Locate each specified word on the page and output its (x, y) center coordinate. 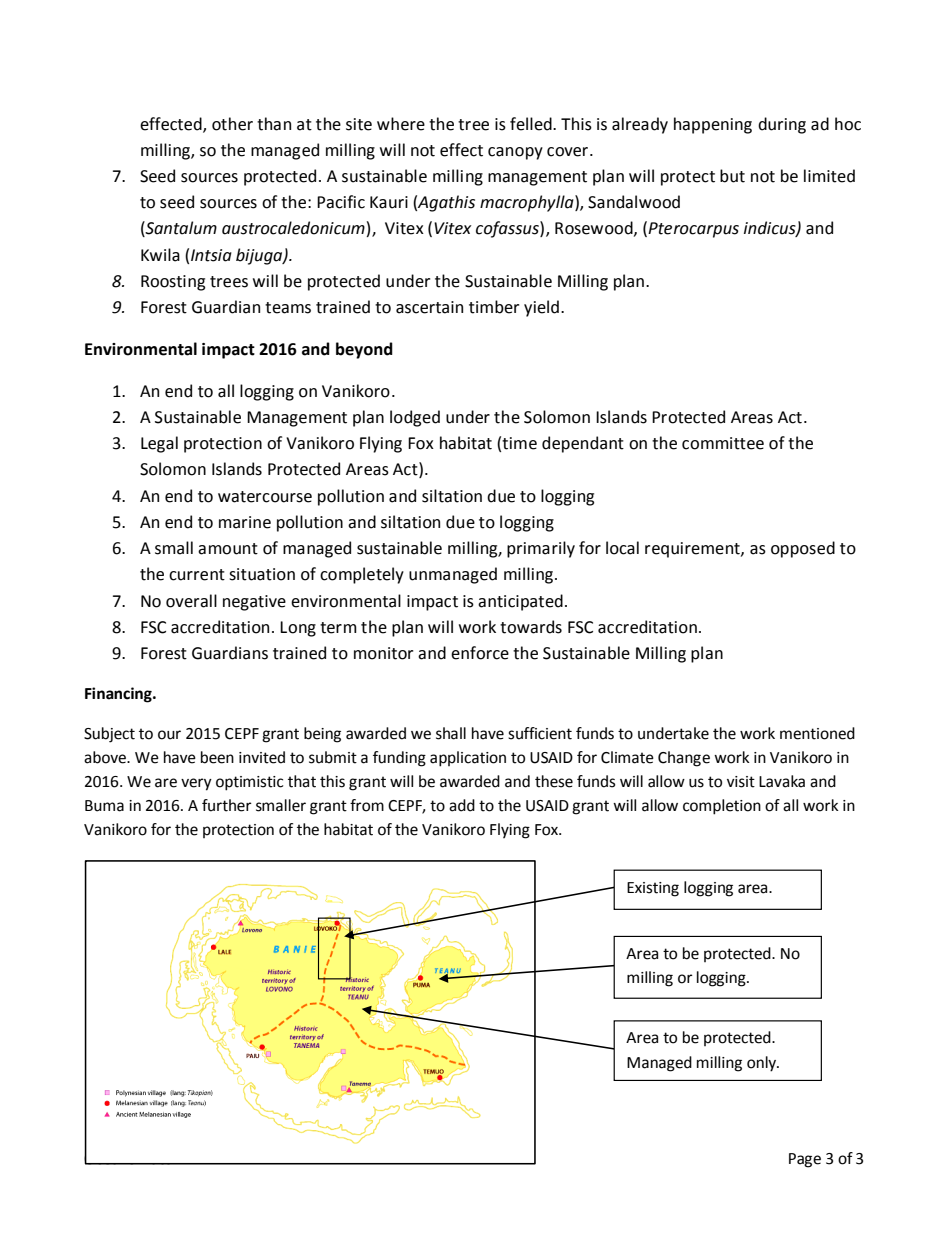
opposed (803, 549)
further (227, 805)
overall (191, 601)
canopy (515, 153)
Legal (159, 444)
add (462, 805)
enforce (480, 653)
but (732, 176)
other (232, 124)
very (196, 784)
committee (723, 443)
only (763, 1064)
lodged (415, 418)
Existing (653, 889)
